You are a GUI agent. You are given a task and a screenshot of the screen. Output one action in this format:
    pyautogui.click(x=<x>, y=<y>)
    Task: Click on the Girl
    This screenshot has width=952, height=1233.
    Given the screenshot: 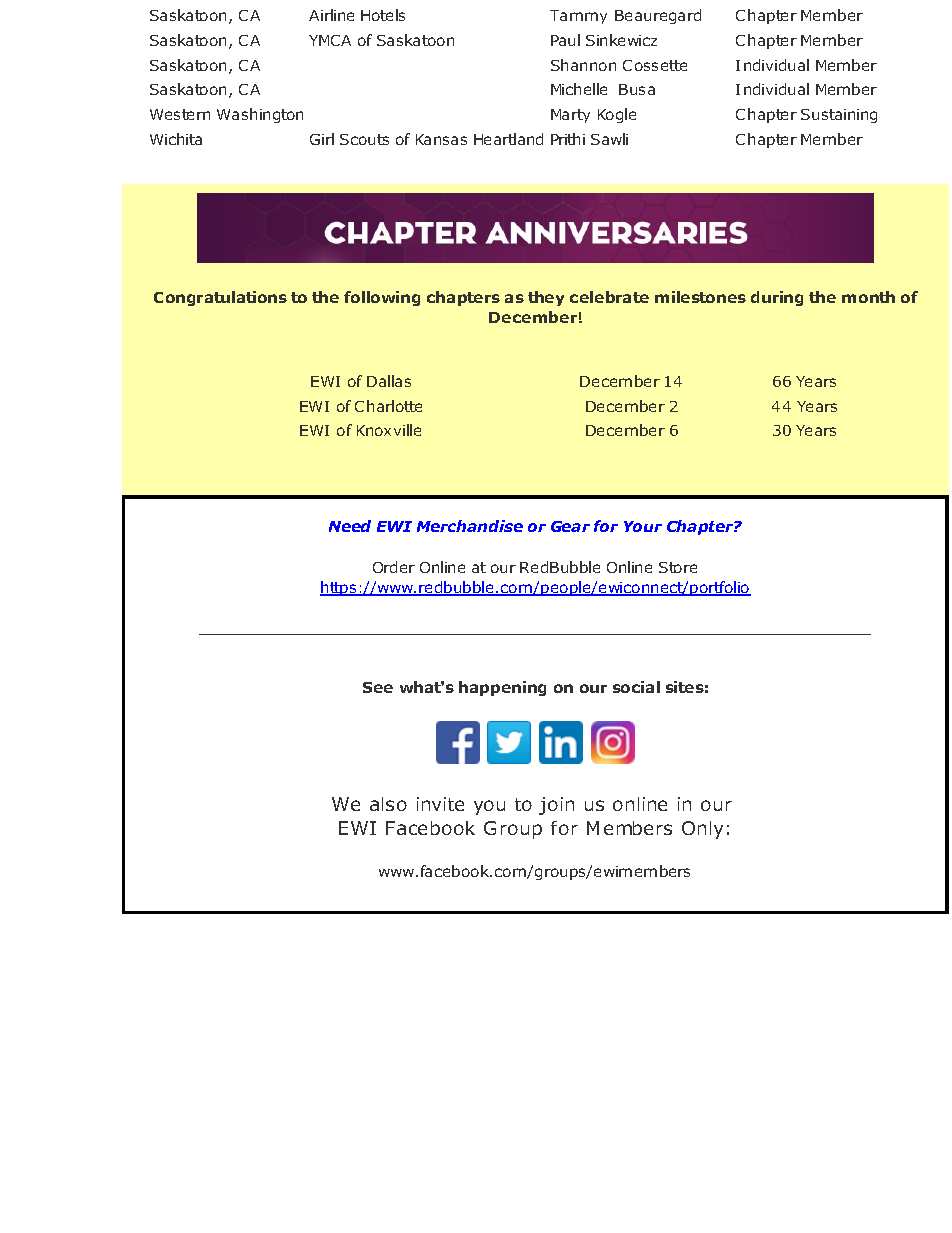 What is the action you would take?
    pyautogui.click(x=322, y=139)
